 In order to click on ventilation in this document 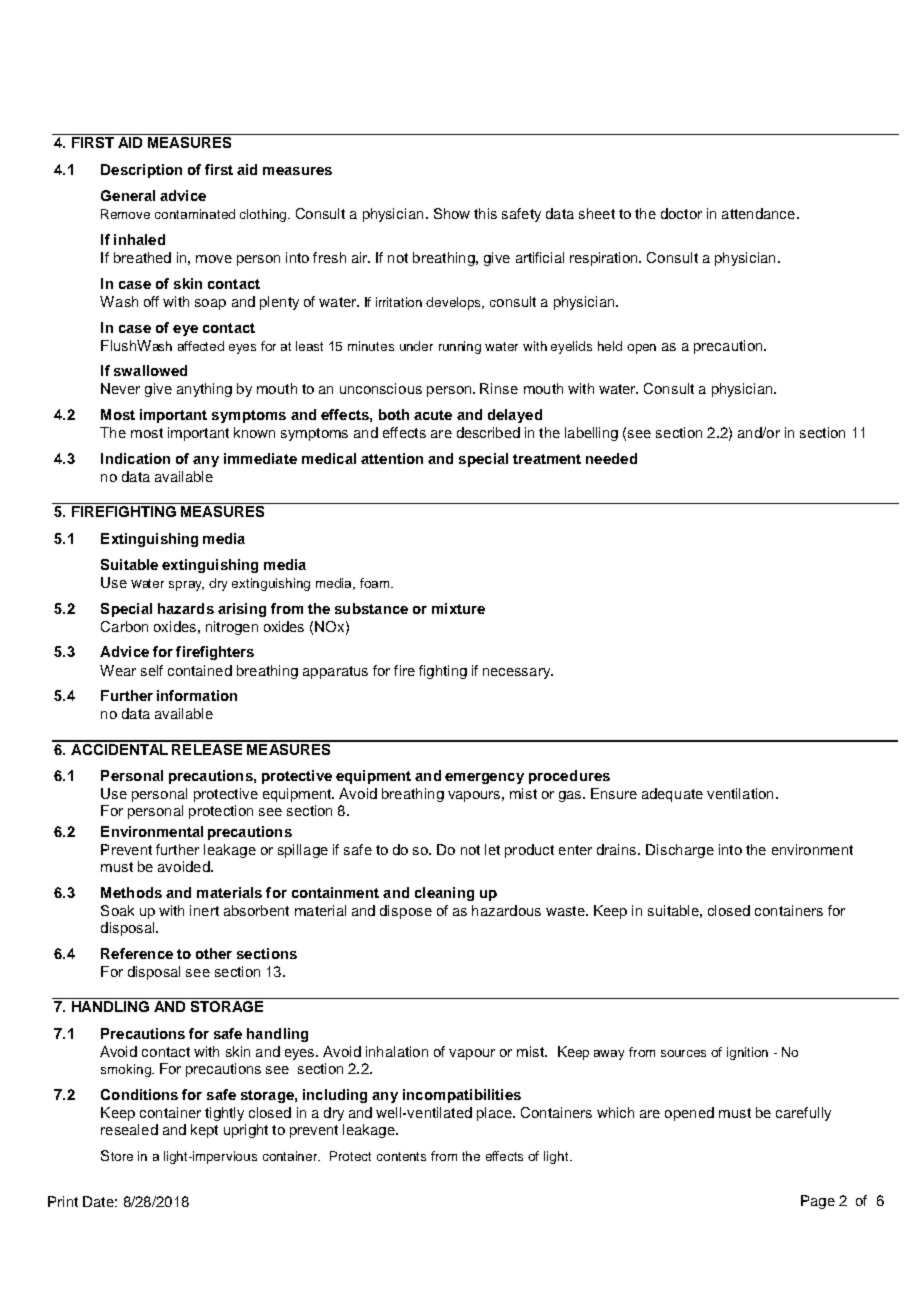, I will do `click(740, 793)`.
